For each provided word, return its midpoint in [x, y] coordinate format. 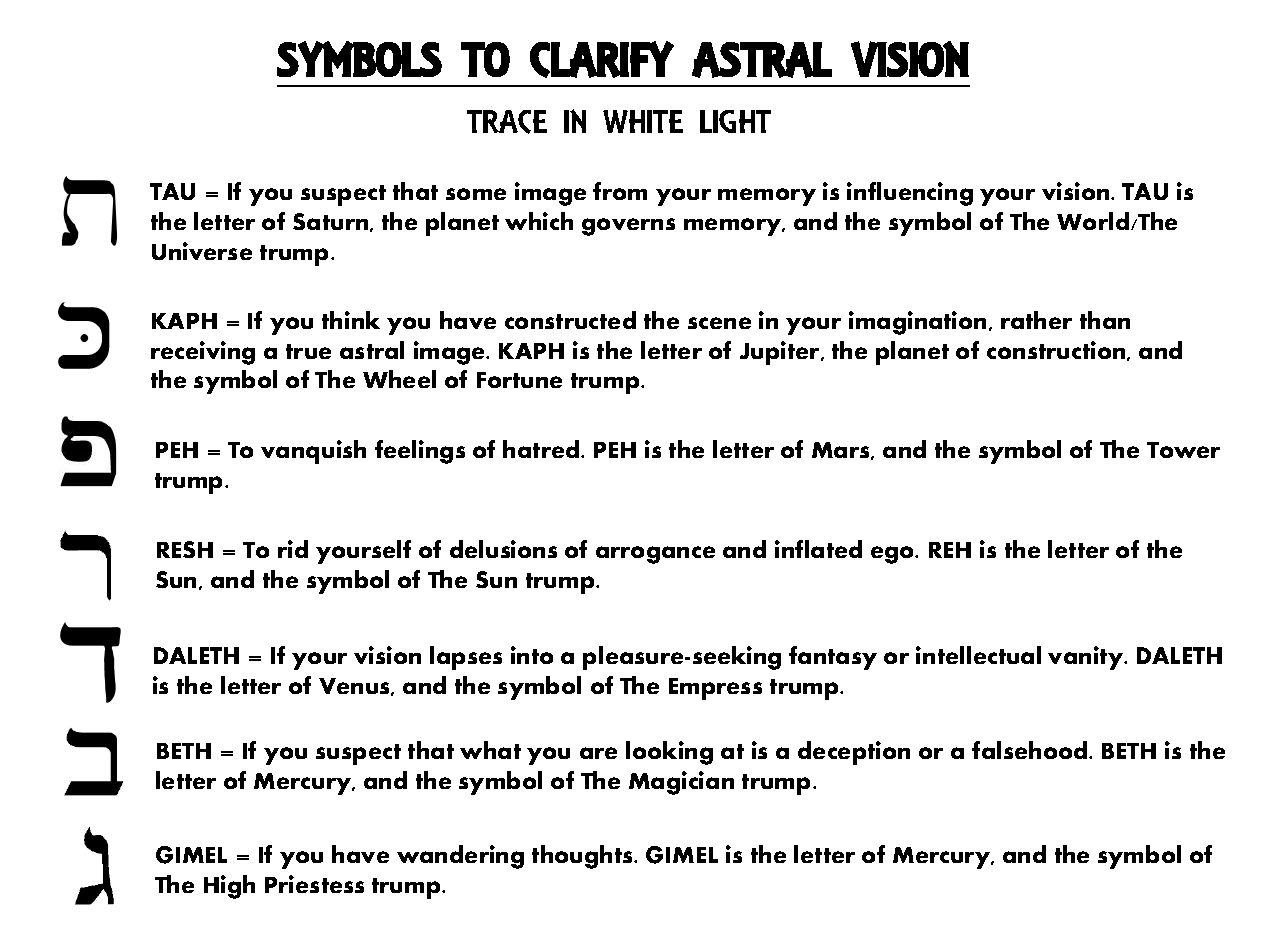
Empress [715, 689]
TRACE [507, 122]
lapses [466, 658]
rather [1036, 320]
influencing [910, 194]
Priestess [314, 884]
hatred [542, 449]
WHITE [643, 121]
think [351, 320]
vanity [1087, 658]
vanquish [313, 452]
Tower [1183, 450]
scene [719, 323]
